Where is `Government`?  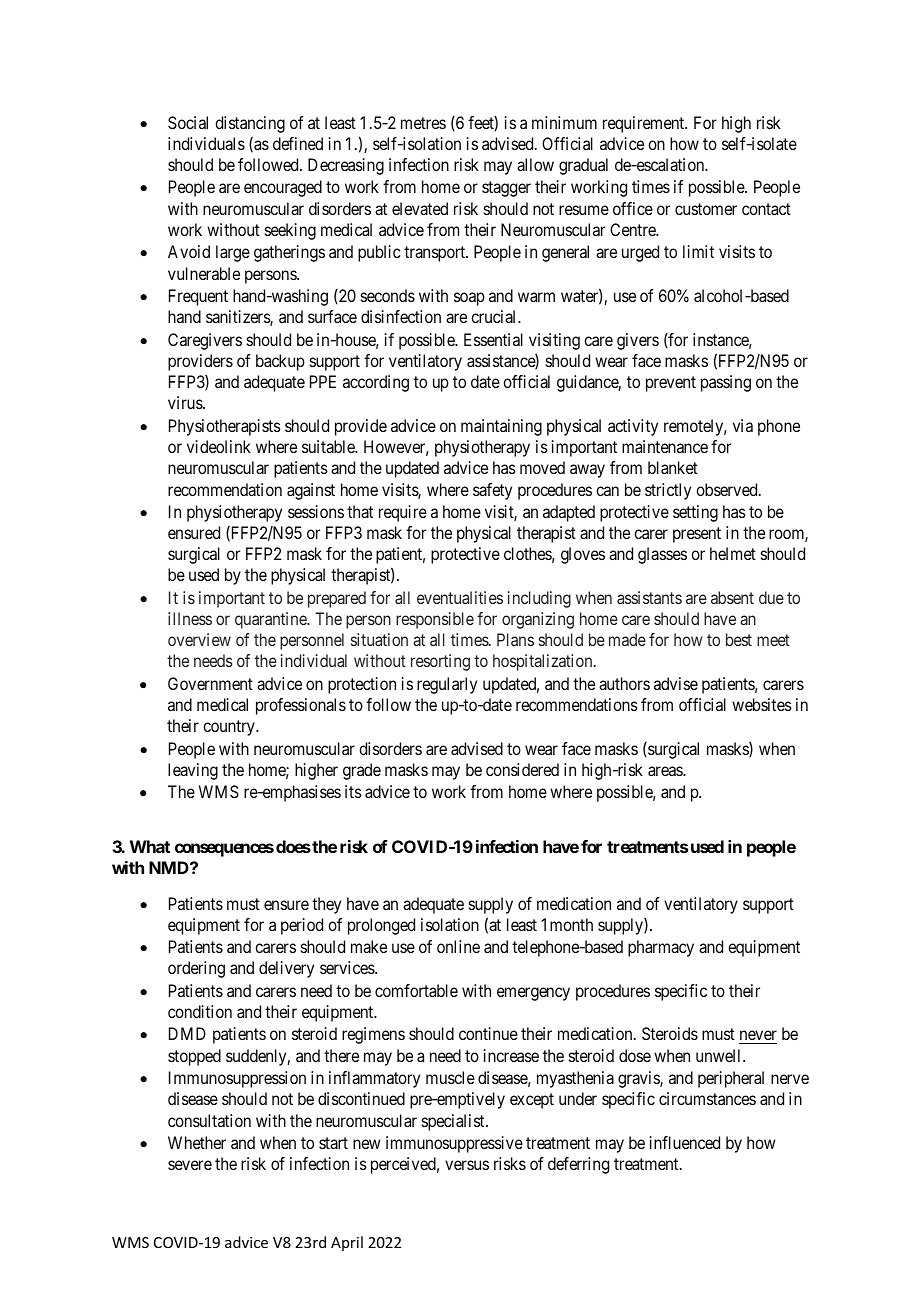
Government is located at coordinates (210, 683).
